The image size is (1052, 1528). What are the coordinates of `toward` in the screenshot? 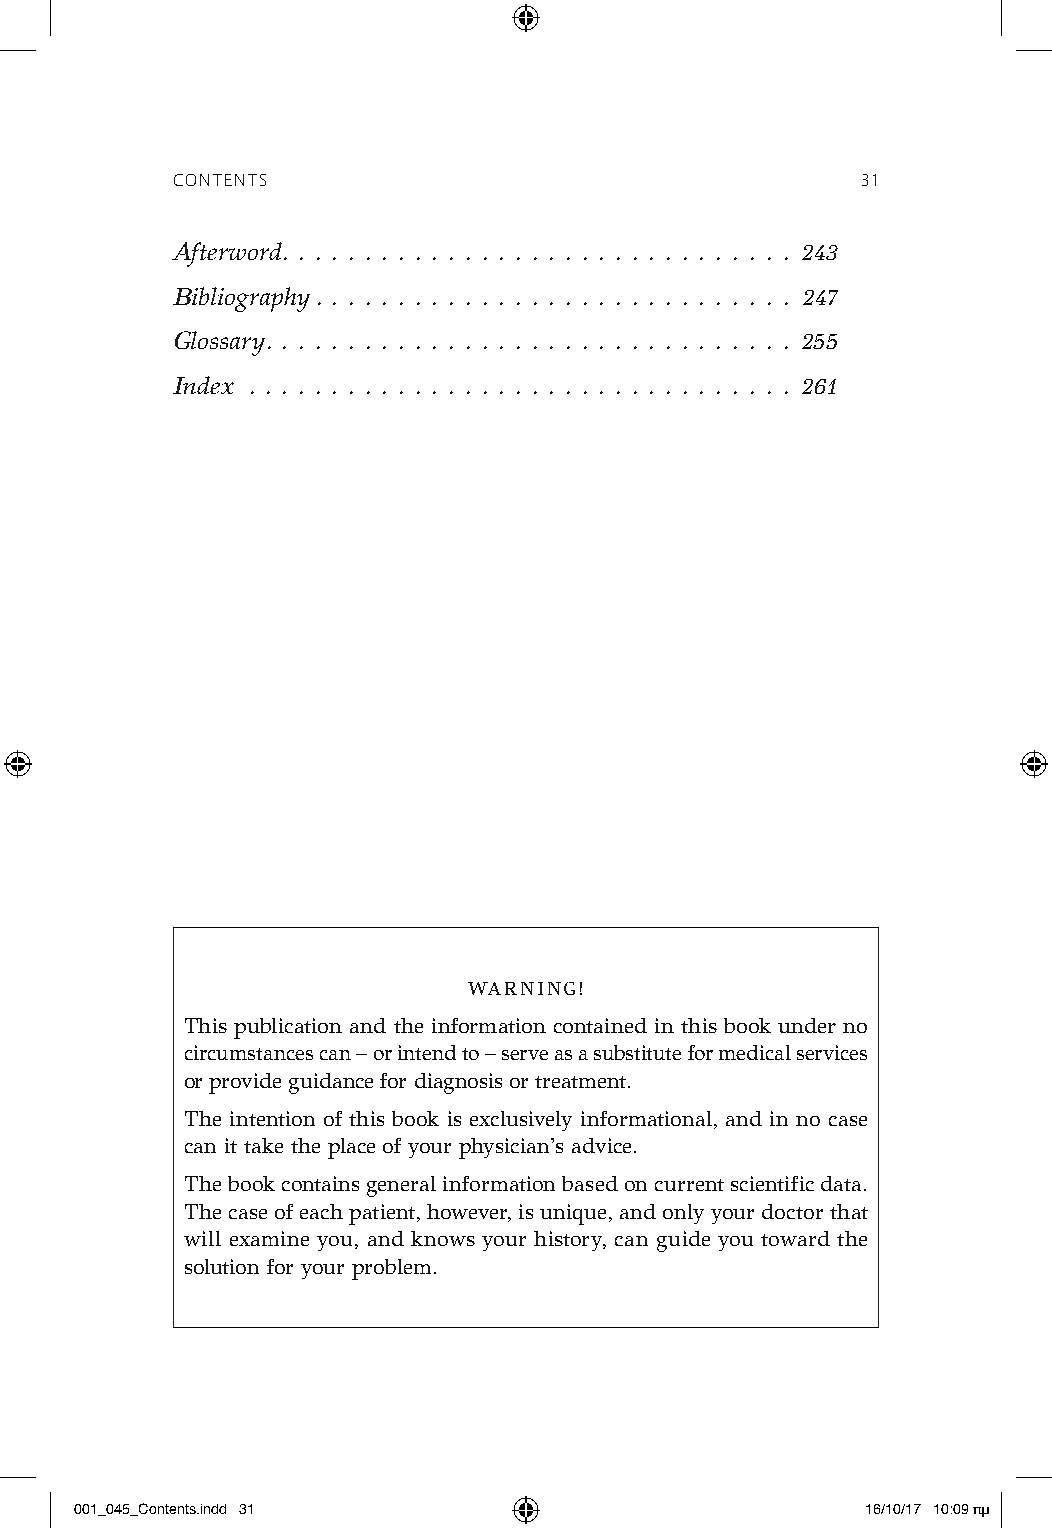 It's located at (795, 1238).
